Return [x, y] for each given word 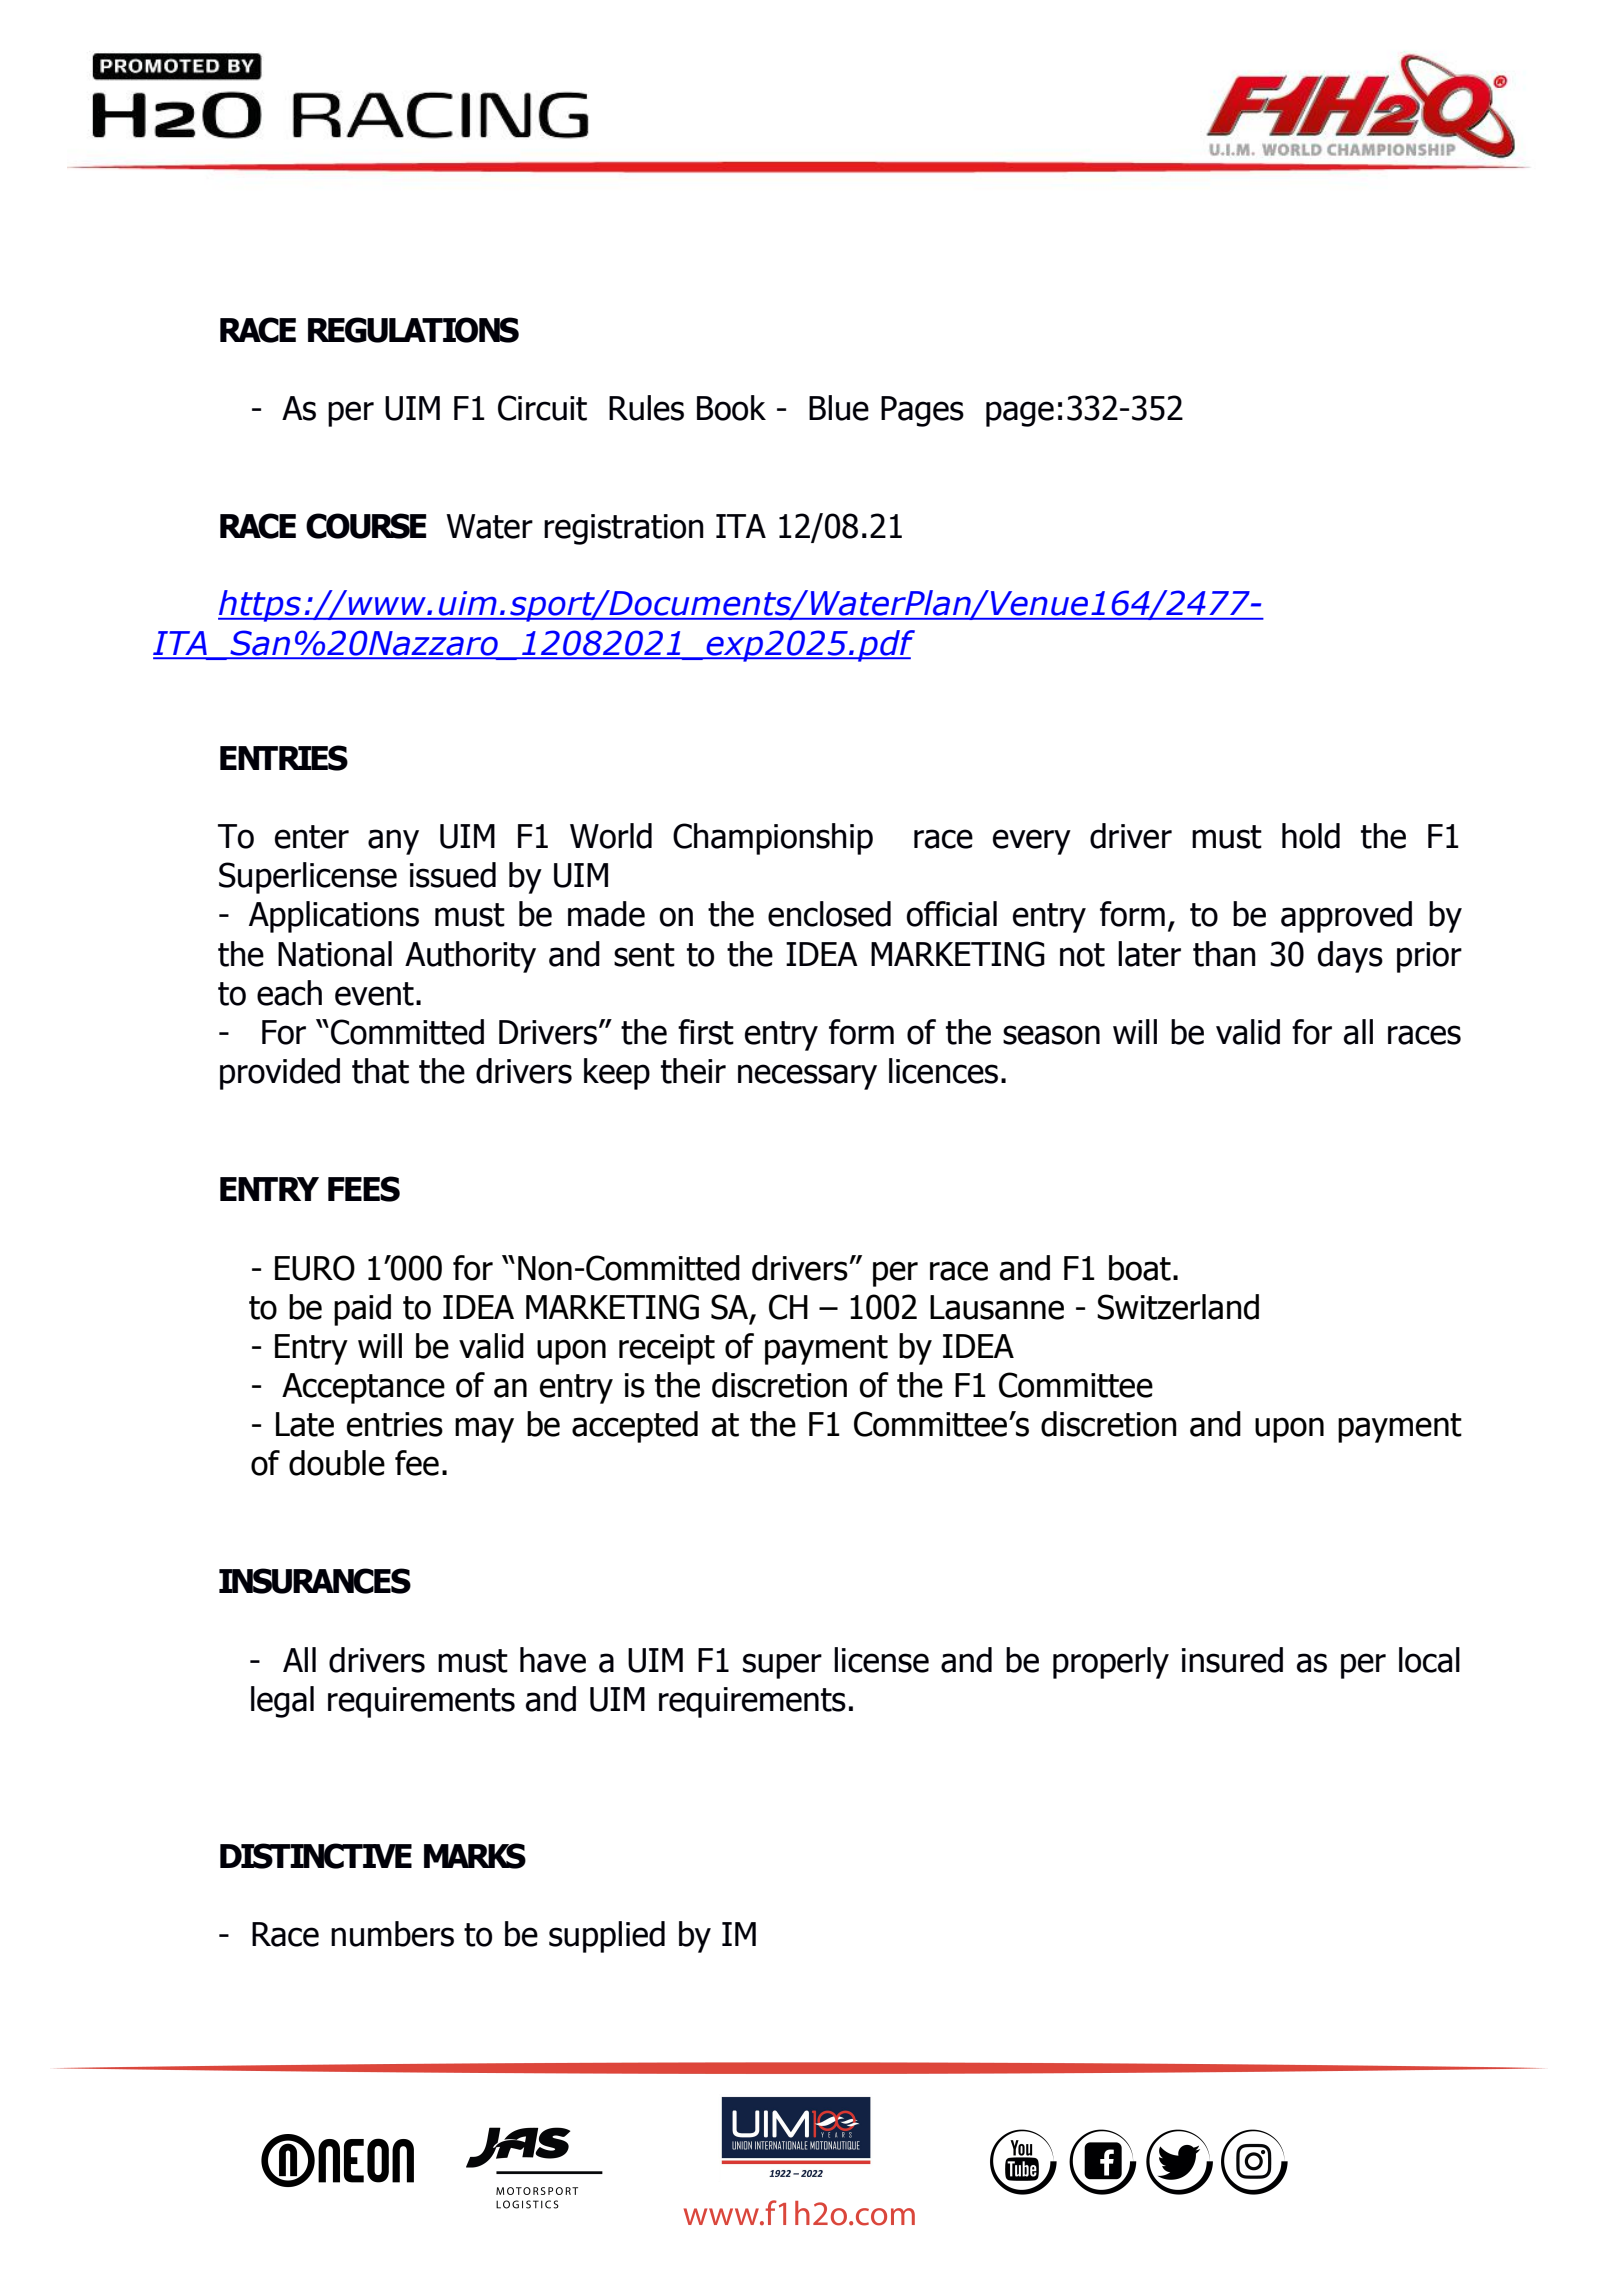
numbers [392, 1934]
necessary [807, 1077]
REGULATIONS [413, 330]
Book [731, 408]
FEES [364, 1189]
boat [1140, 1268]
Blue [839, 408]
